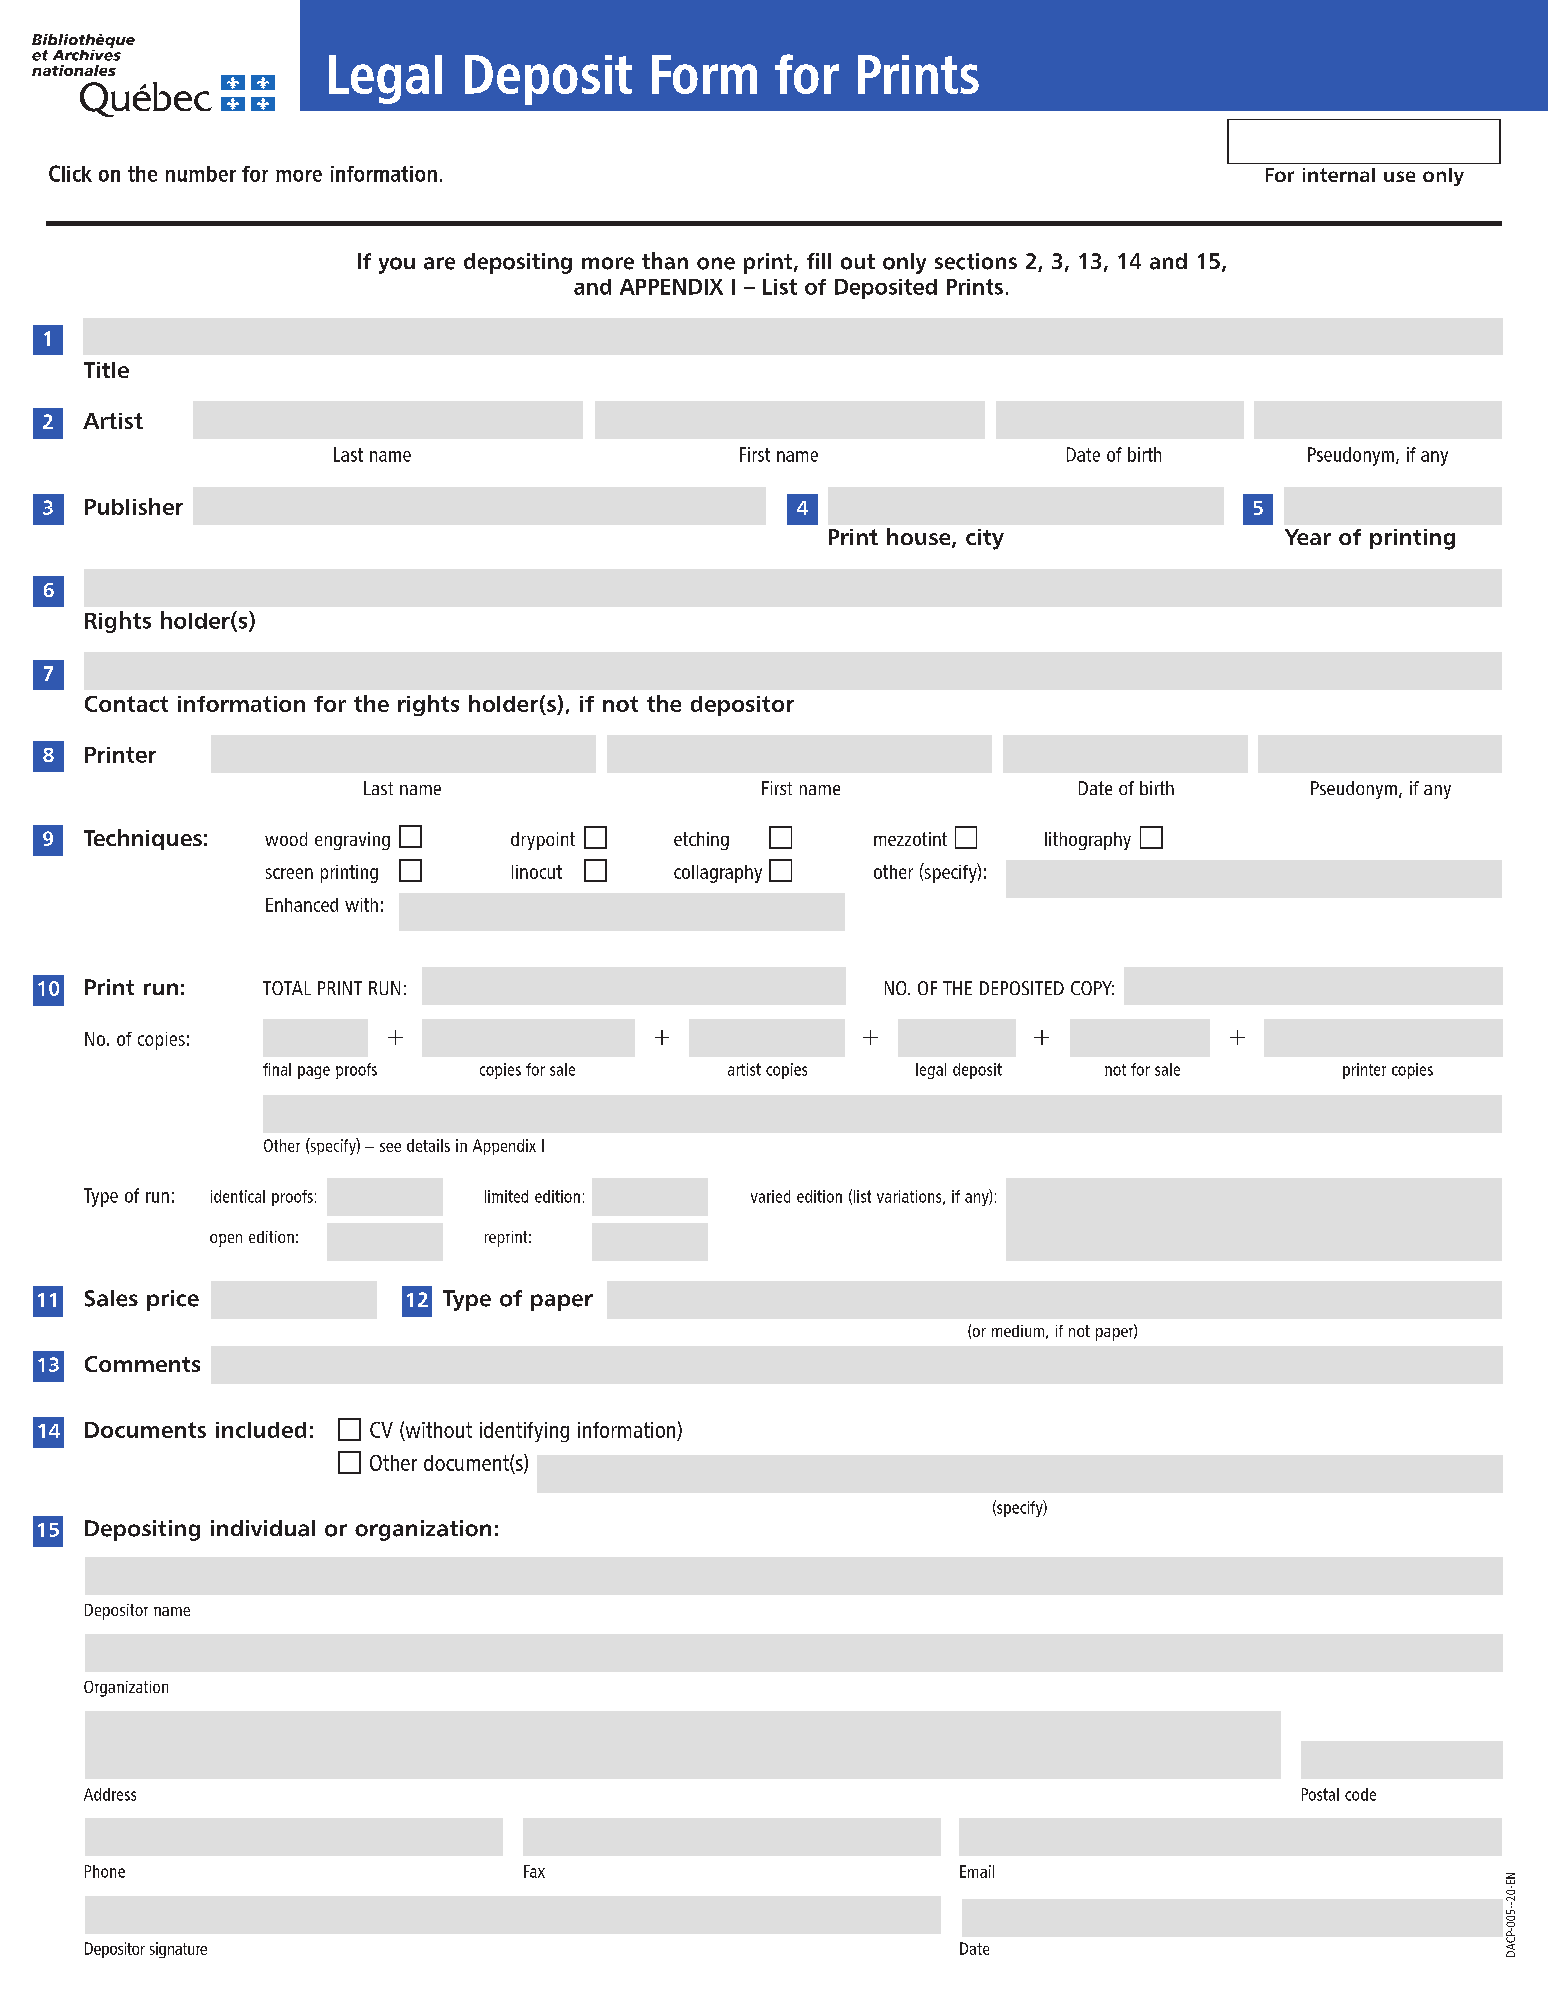  Describe the element at coordinates (534, 1871) in the document. I see `Fax` at that location.
